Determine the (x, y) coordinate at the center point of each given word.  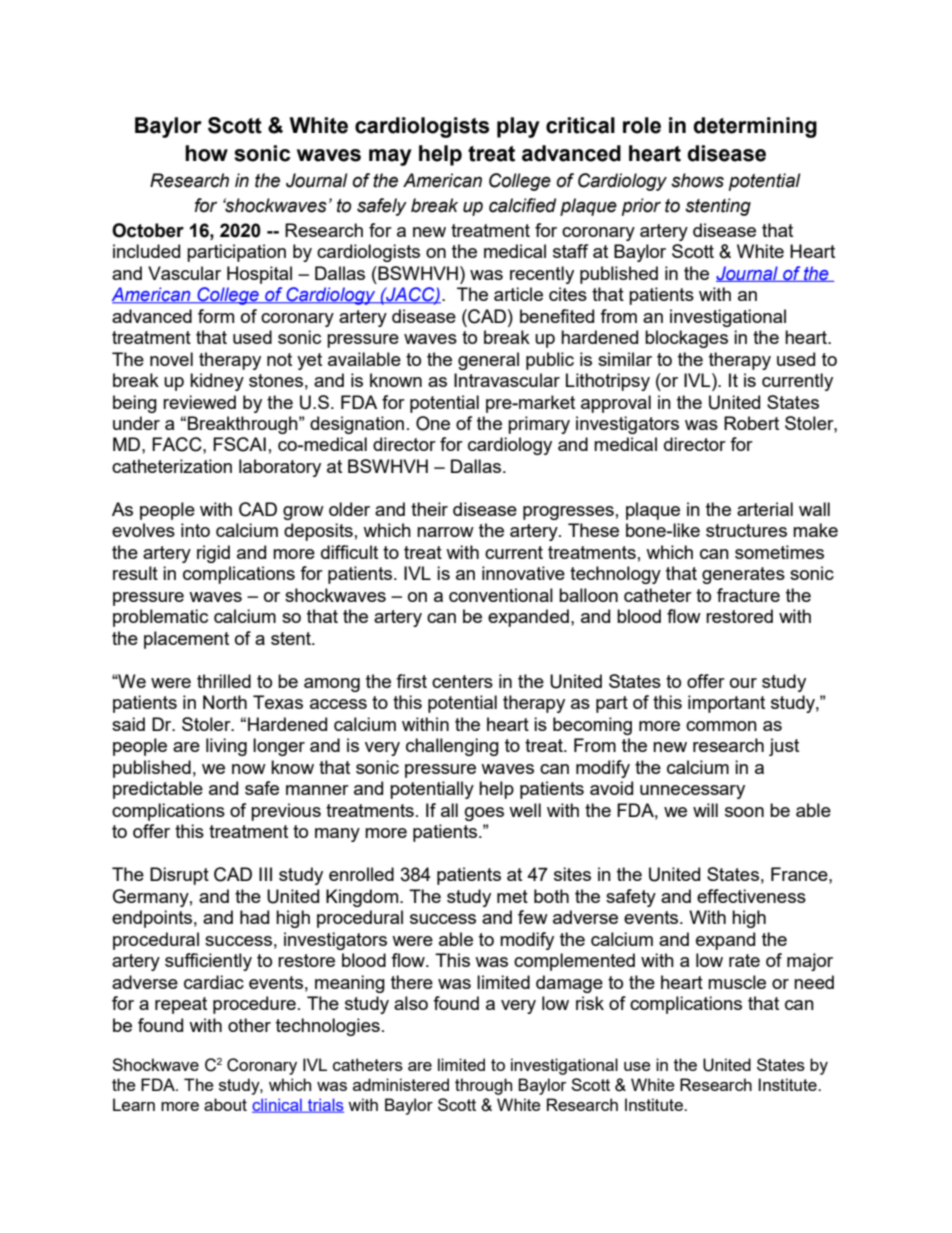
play (518, 127)
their (429, 509)
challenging (452, 747)
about (225, 1104)
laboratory (280, 468)
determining (755, 127)
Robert (751, 423)
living (226, 747)
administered (401, 1084)
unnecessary (692, 792)
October (148, 230)
